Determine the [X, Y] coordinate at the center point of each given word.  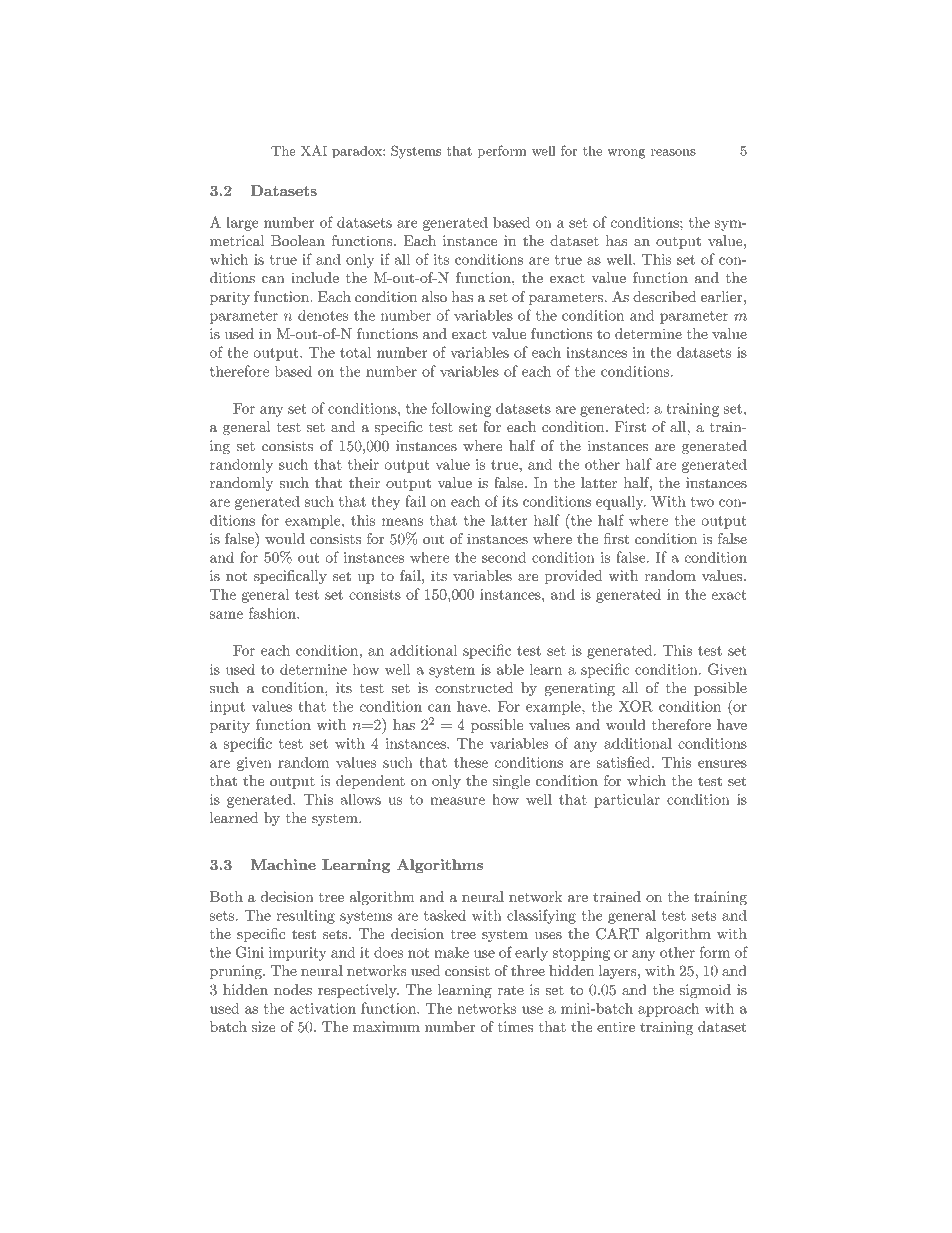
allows [361, 799]
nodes [293, 989]
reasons [673, 152]
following [461, 409]
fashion [273, 613]
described [664, 296]
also [434, 296]
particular [627, 800]
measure [457, 801]
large [242, 224]
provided [573, 577]
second [504, 557]
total [355, 352]
